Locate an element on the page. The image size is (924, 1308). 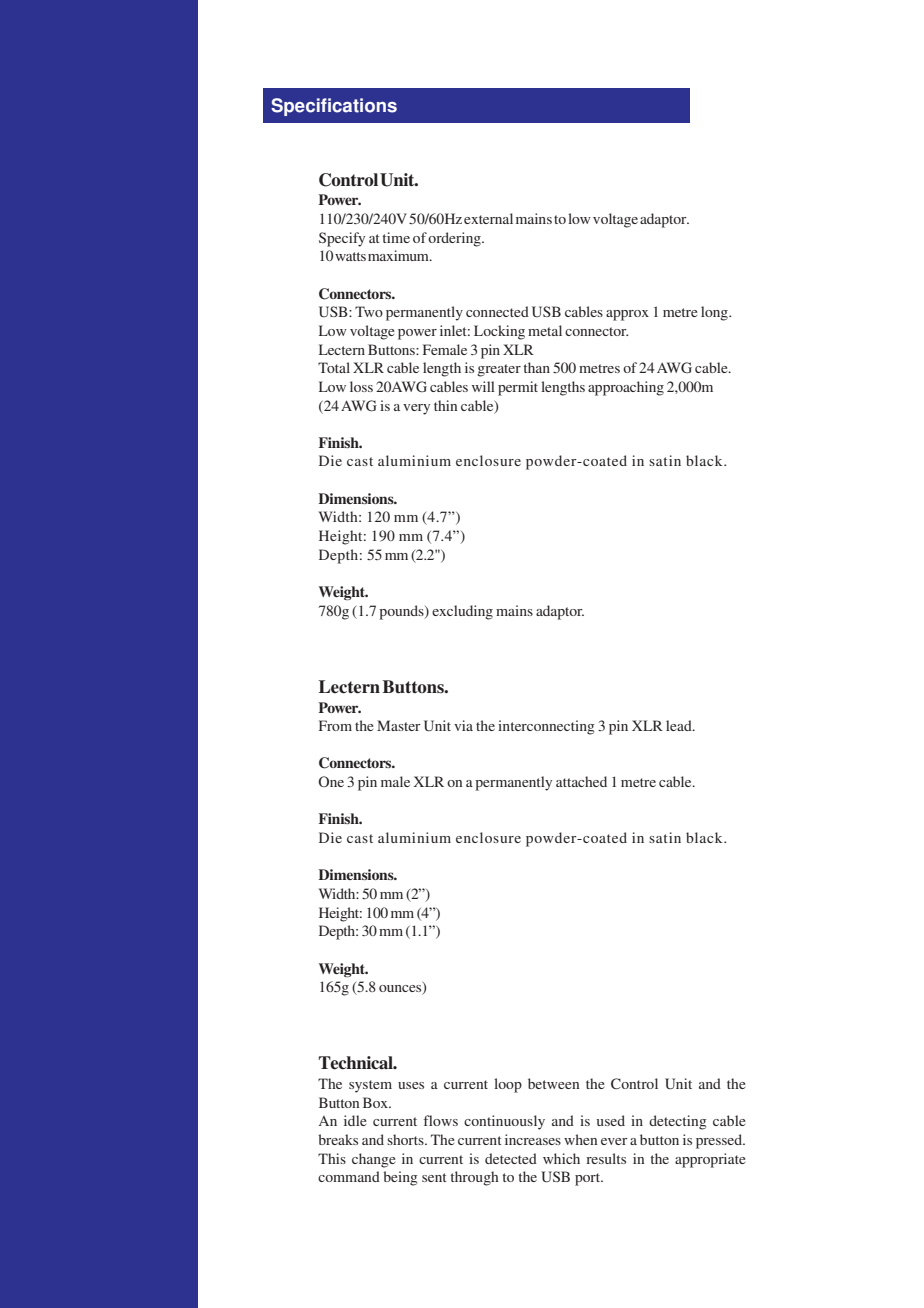
increases is located at coordinates (533, 1139).
